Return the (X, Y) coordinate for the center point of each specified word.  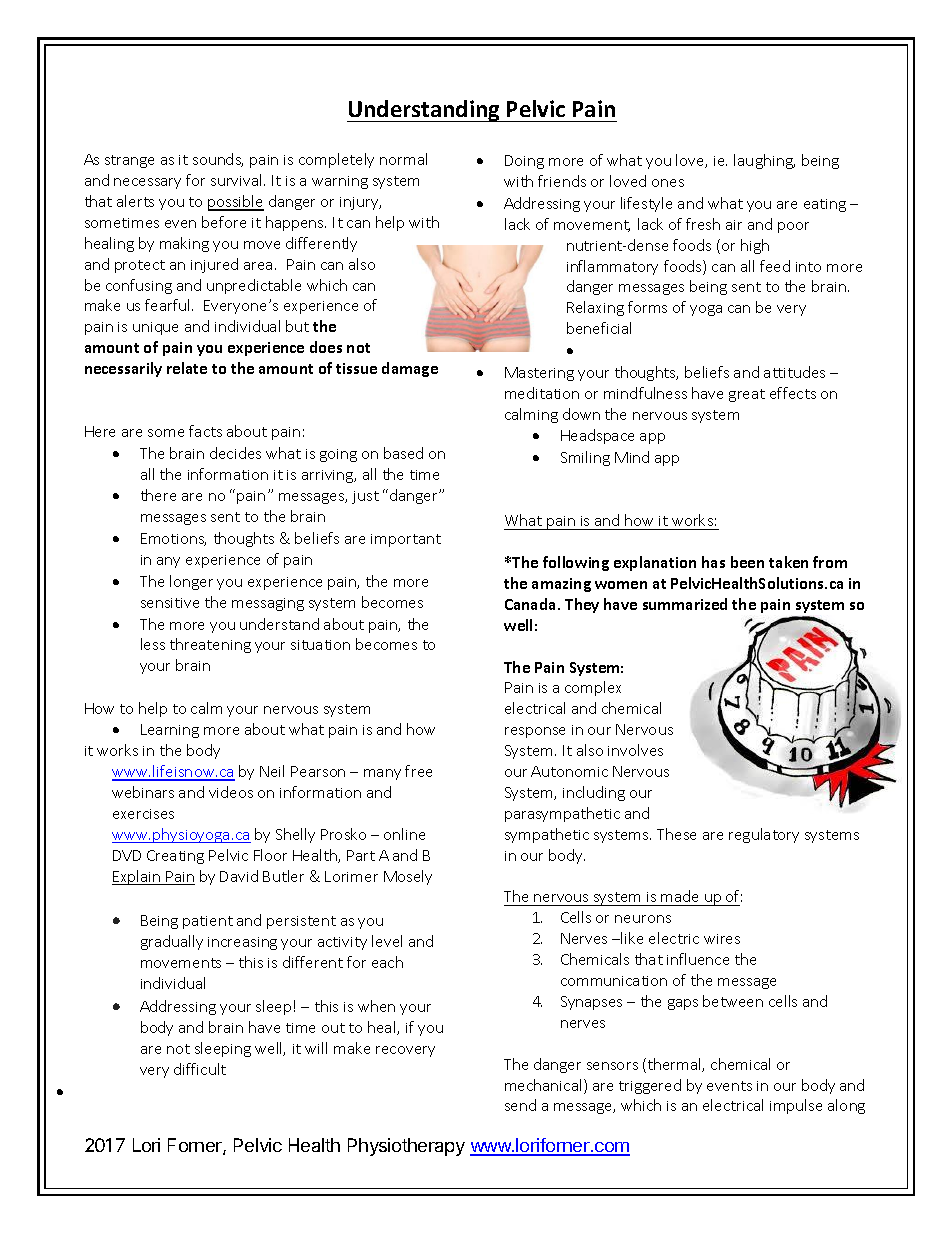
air (734, 225)
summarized (685, 604)
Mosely (408, 877)
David (239, 876)
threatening (210, 645)
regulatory (764, 835)
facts (205, 431)
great (747, 395)
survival (238, 180)
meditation (542, 393)
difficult (200, 1069)
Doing (524, 162)
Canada (532, 604)
